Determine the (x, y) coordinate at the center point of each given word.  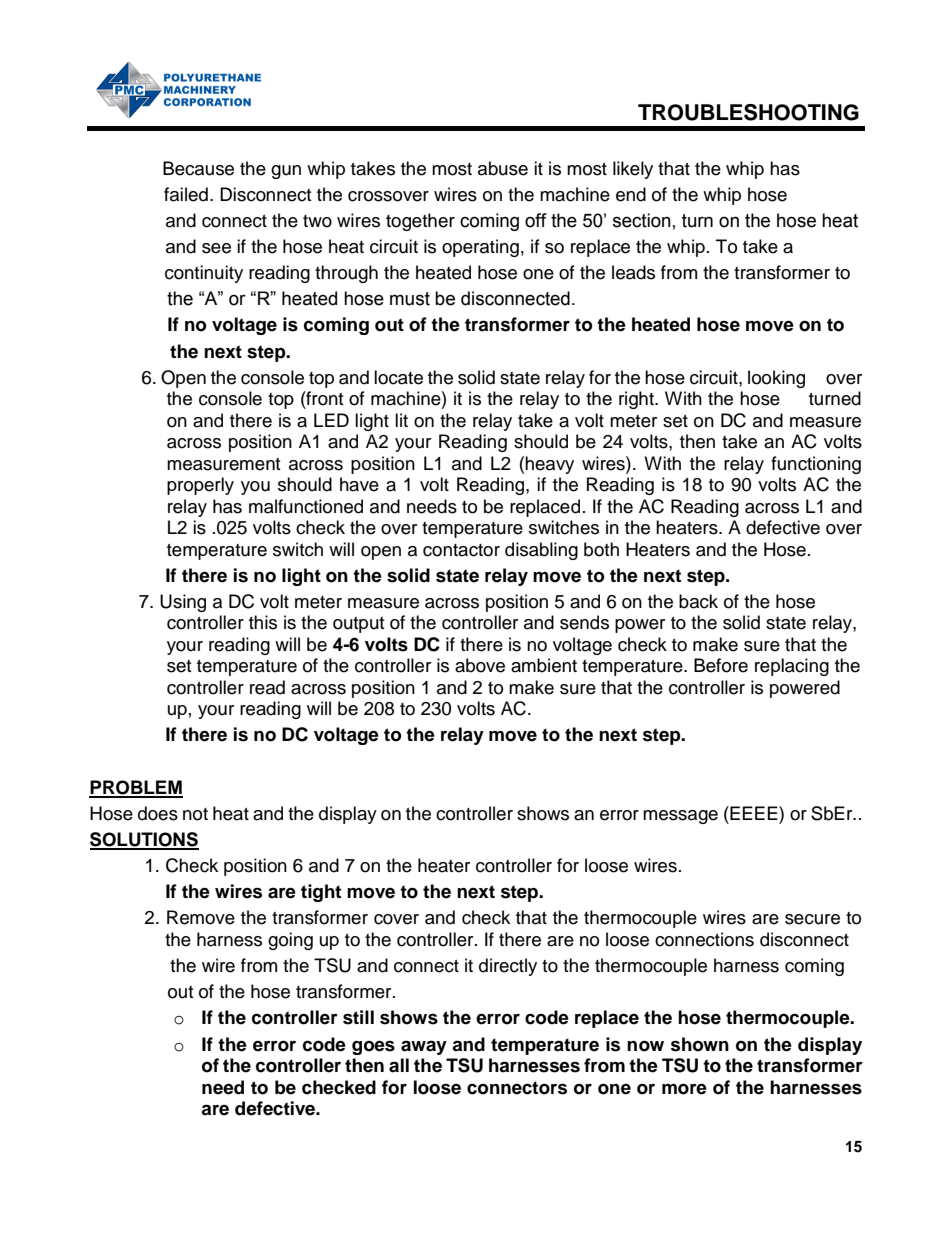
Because (198, 168)
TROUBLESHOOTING (748, 112)
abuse (503, 168)
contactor (461, 550)
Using (183, 603)
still (358, 1017)
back (698, 601)
